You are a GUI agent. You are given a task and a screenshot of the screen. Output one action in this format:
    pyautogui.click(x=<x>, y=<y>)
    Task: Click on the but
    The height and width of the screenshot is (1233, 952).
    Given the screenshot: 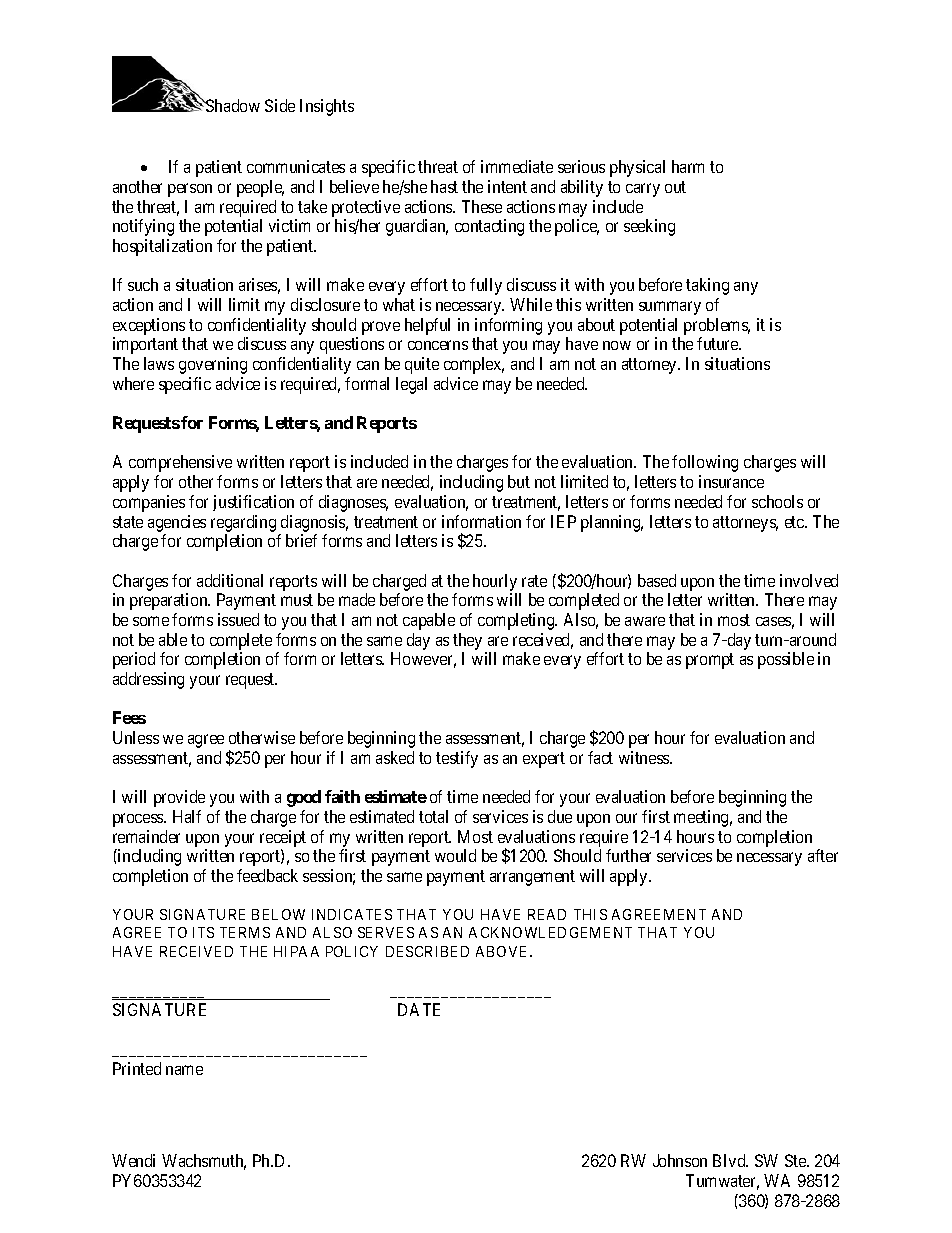 What is the action you would take?
    pyautogui.click(x=519, y=481)
